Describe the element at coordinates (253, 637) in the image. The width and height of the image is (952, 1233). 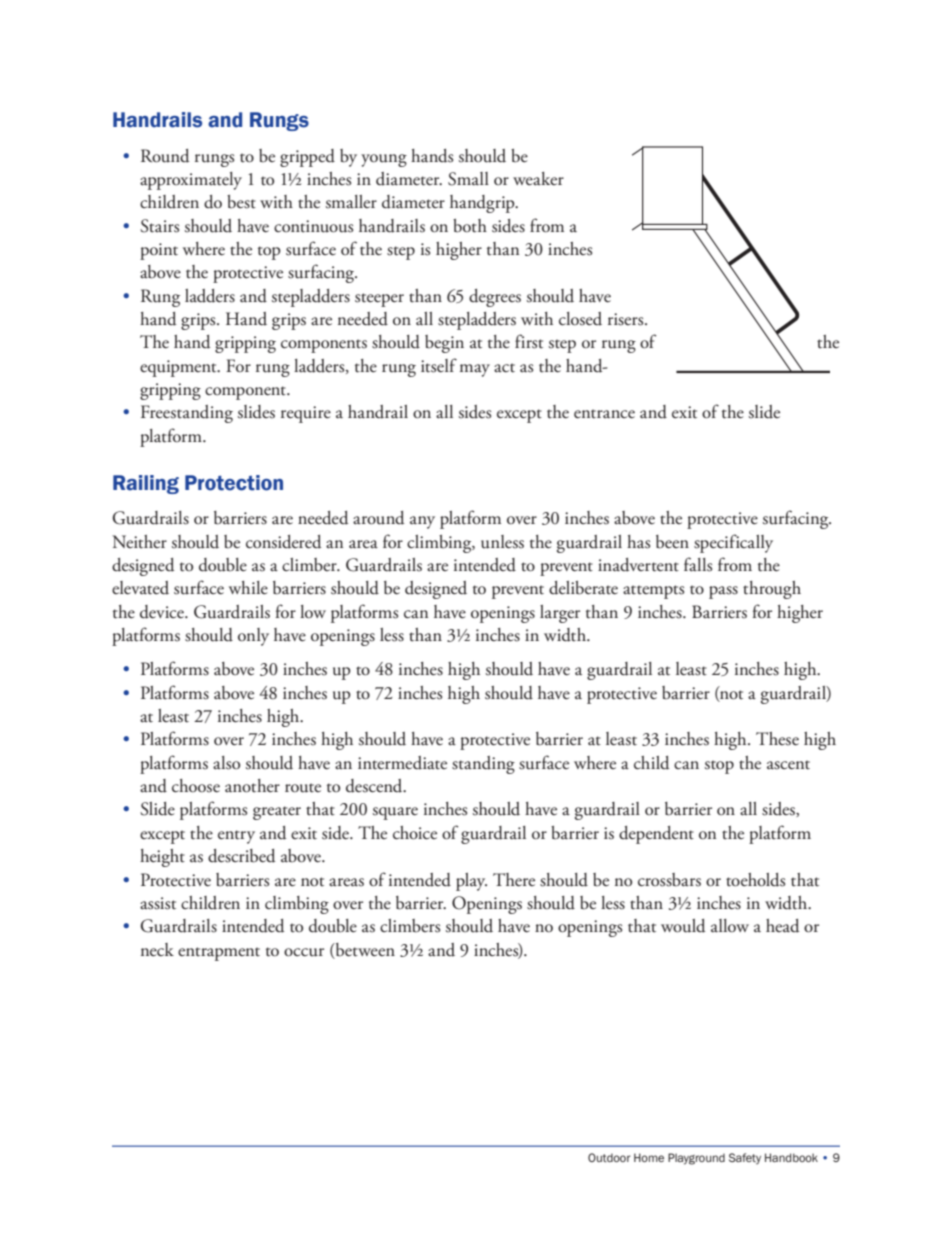
I see `only` at that location.
